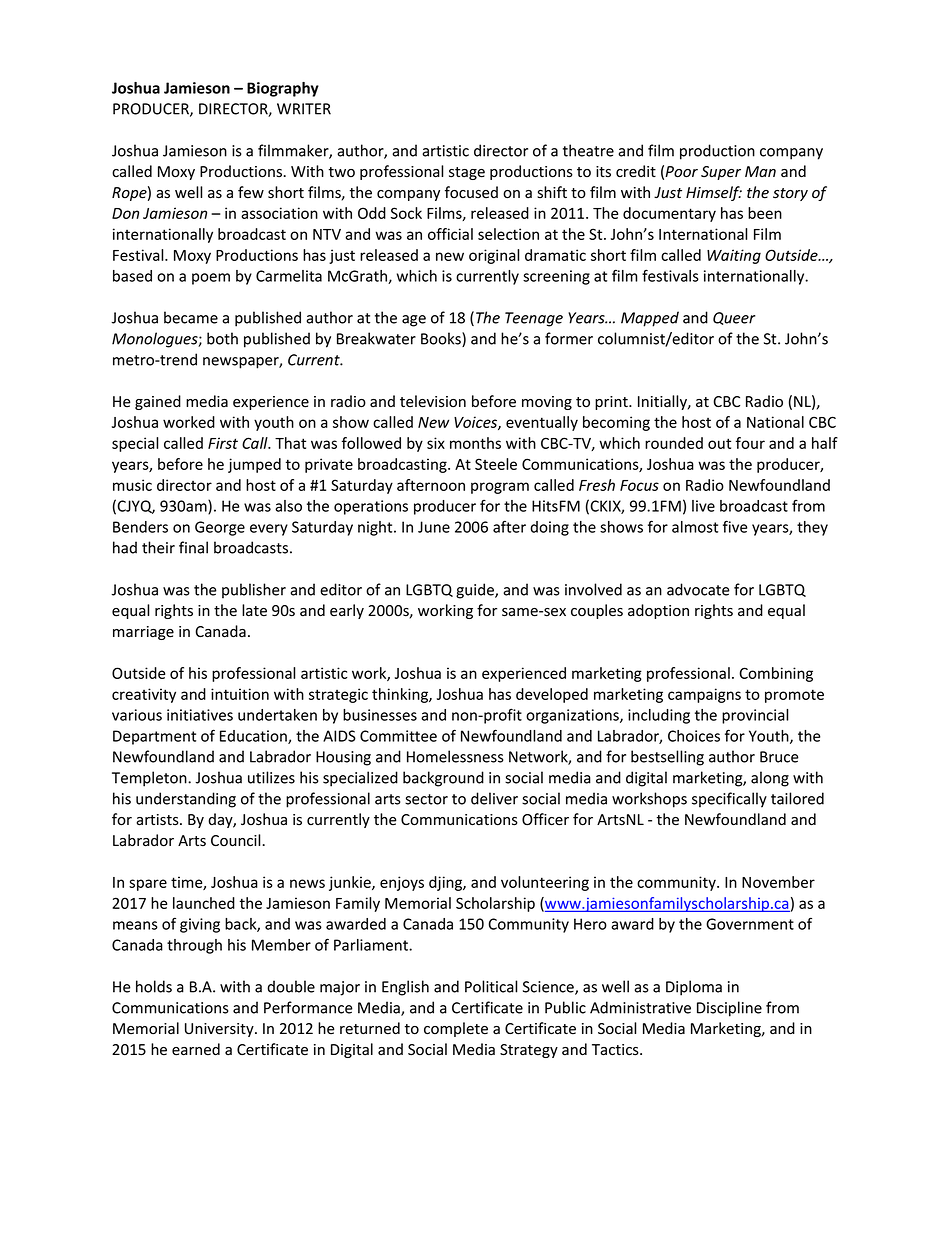 This image has width=952, height=1233. I want to click on provincial, so click(755, 716).
